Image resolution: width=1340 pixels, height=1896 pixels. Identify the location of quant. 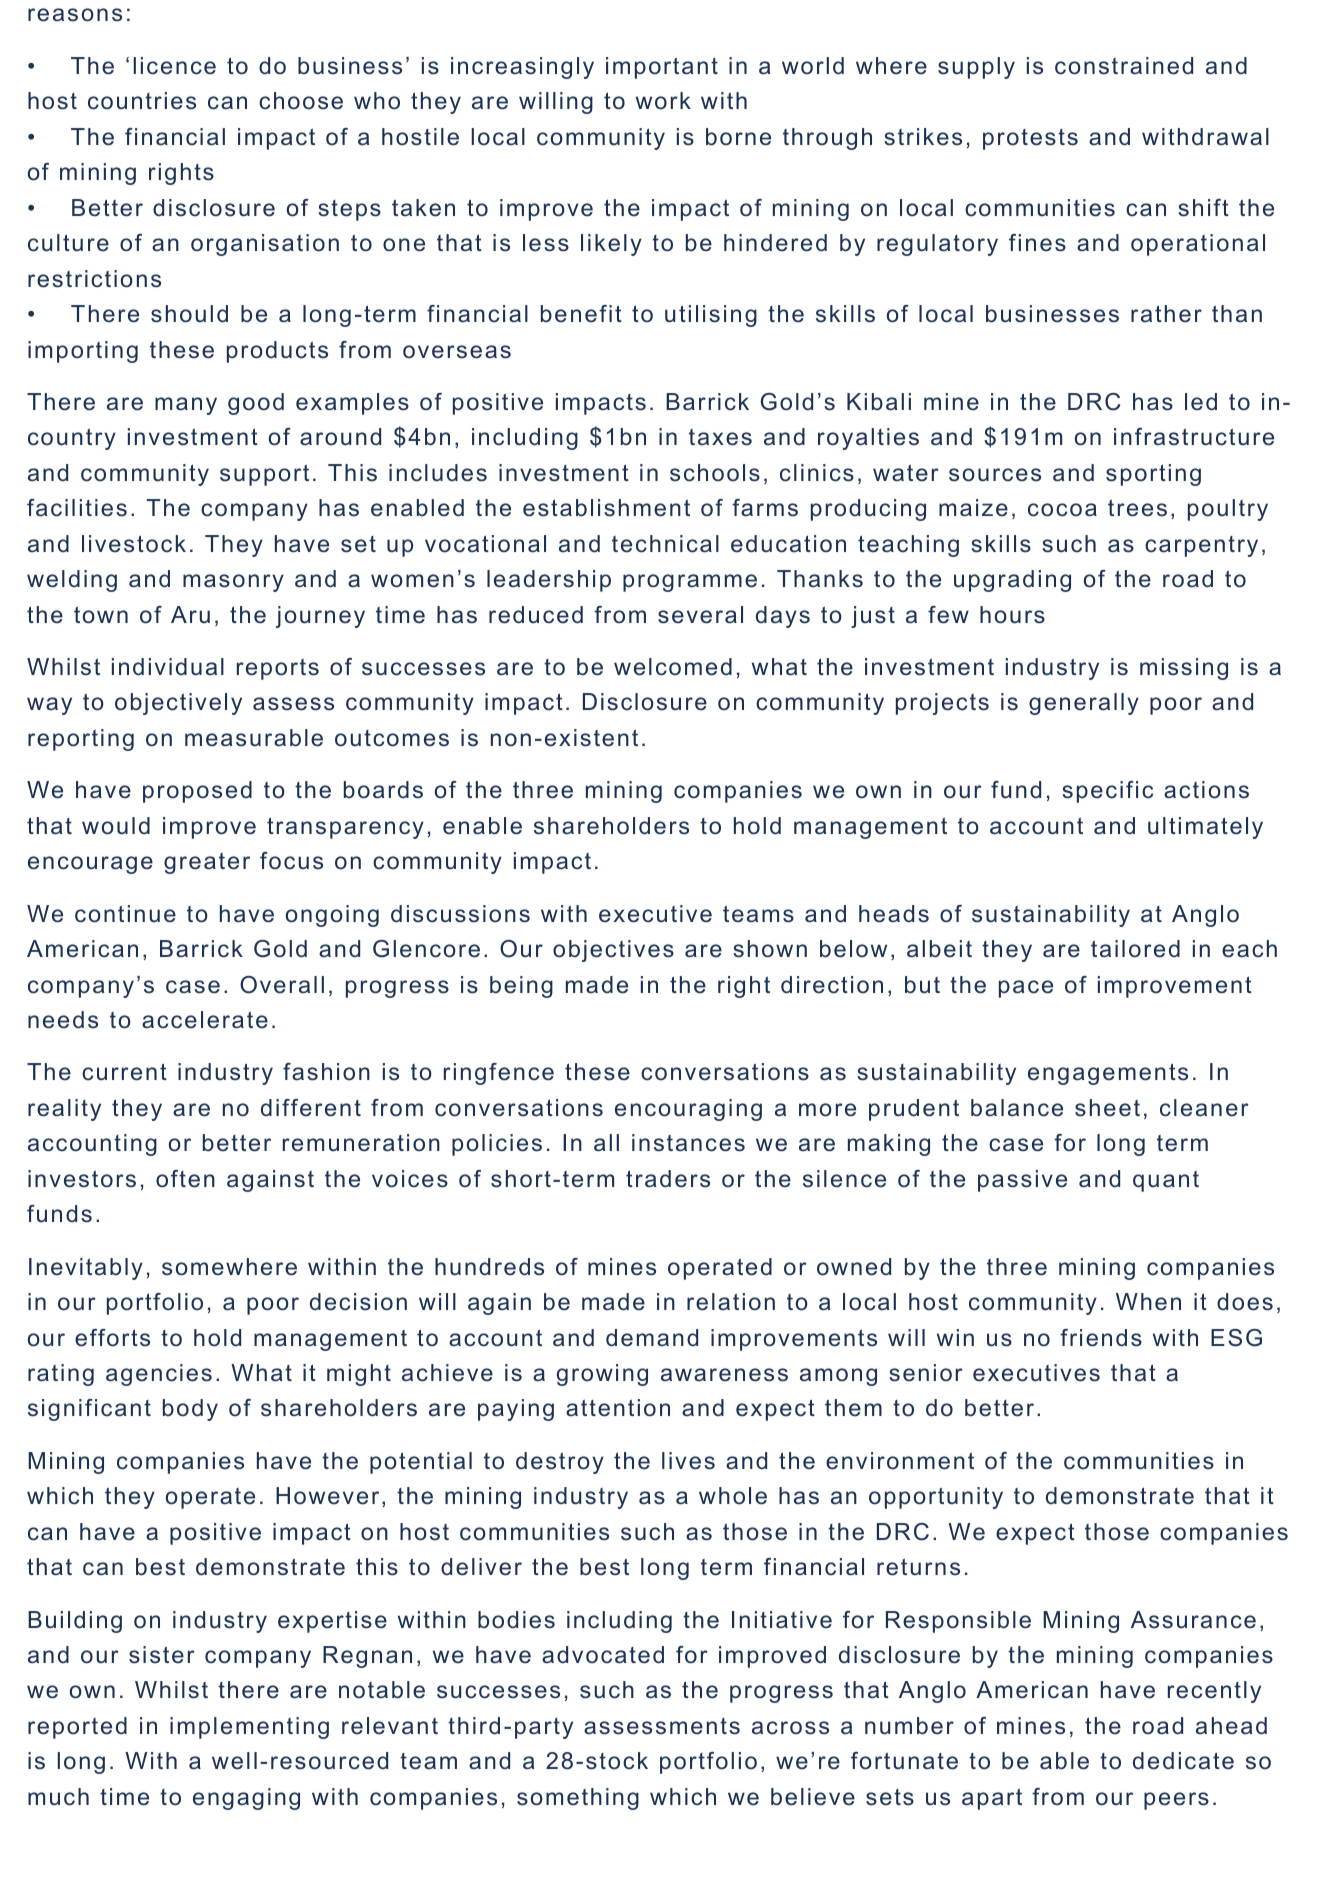
(1166, 1181).
